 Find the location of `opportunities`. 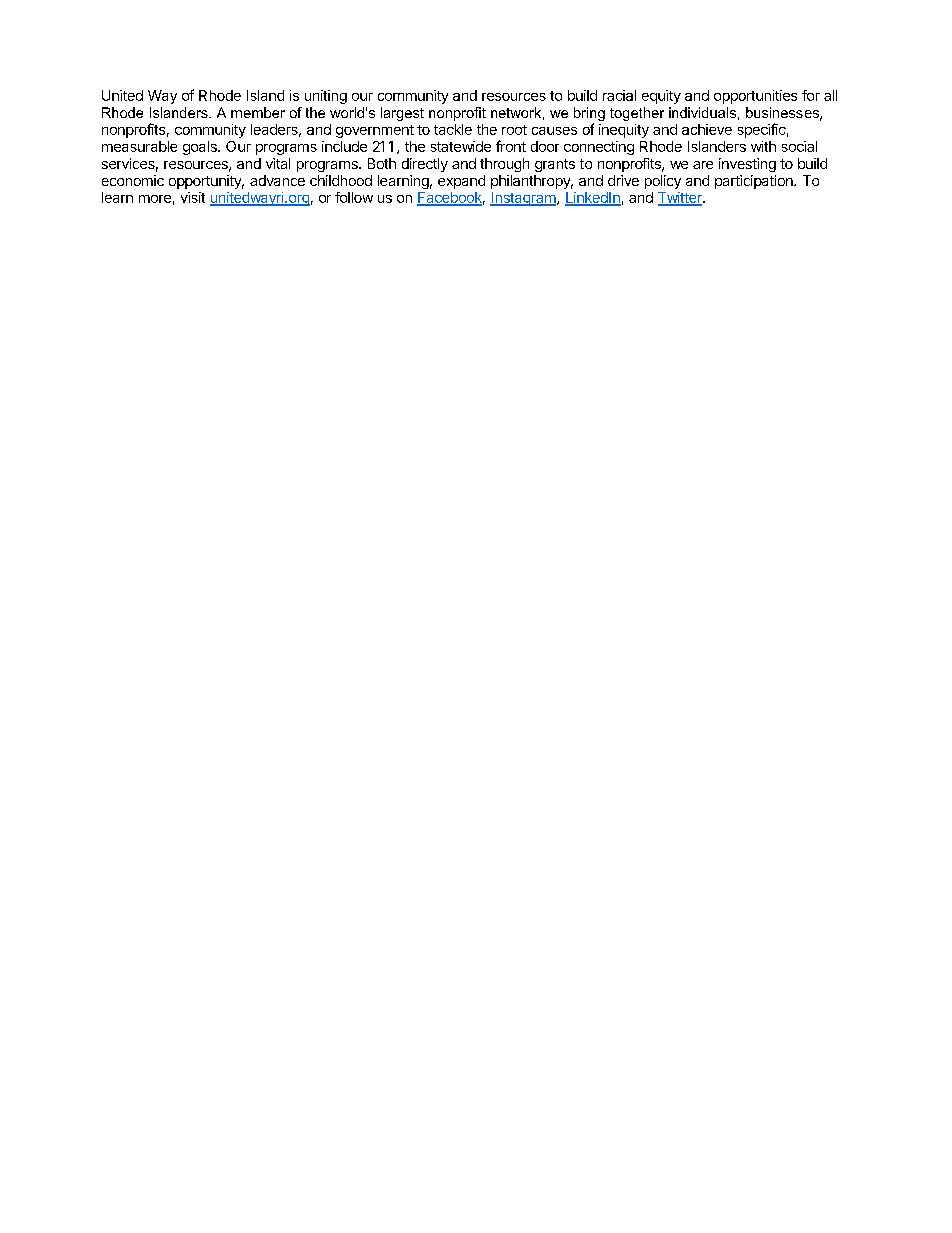

opportunities is located at coordinates (755, 97).
